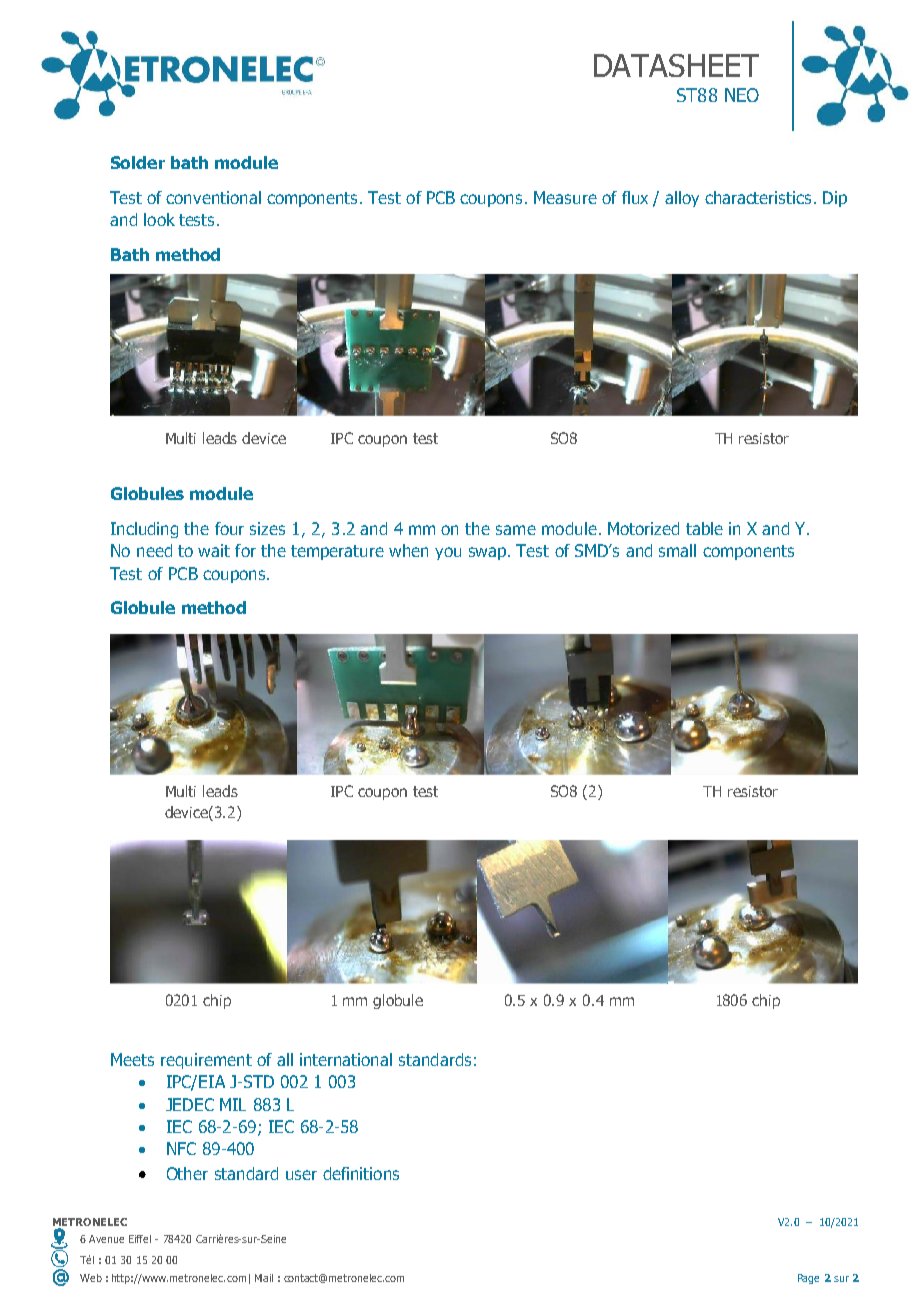  Describe the element at coordinates (448, 553) in the screenshot. I see `you` at that location.
